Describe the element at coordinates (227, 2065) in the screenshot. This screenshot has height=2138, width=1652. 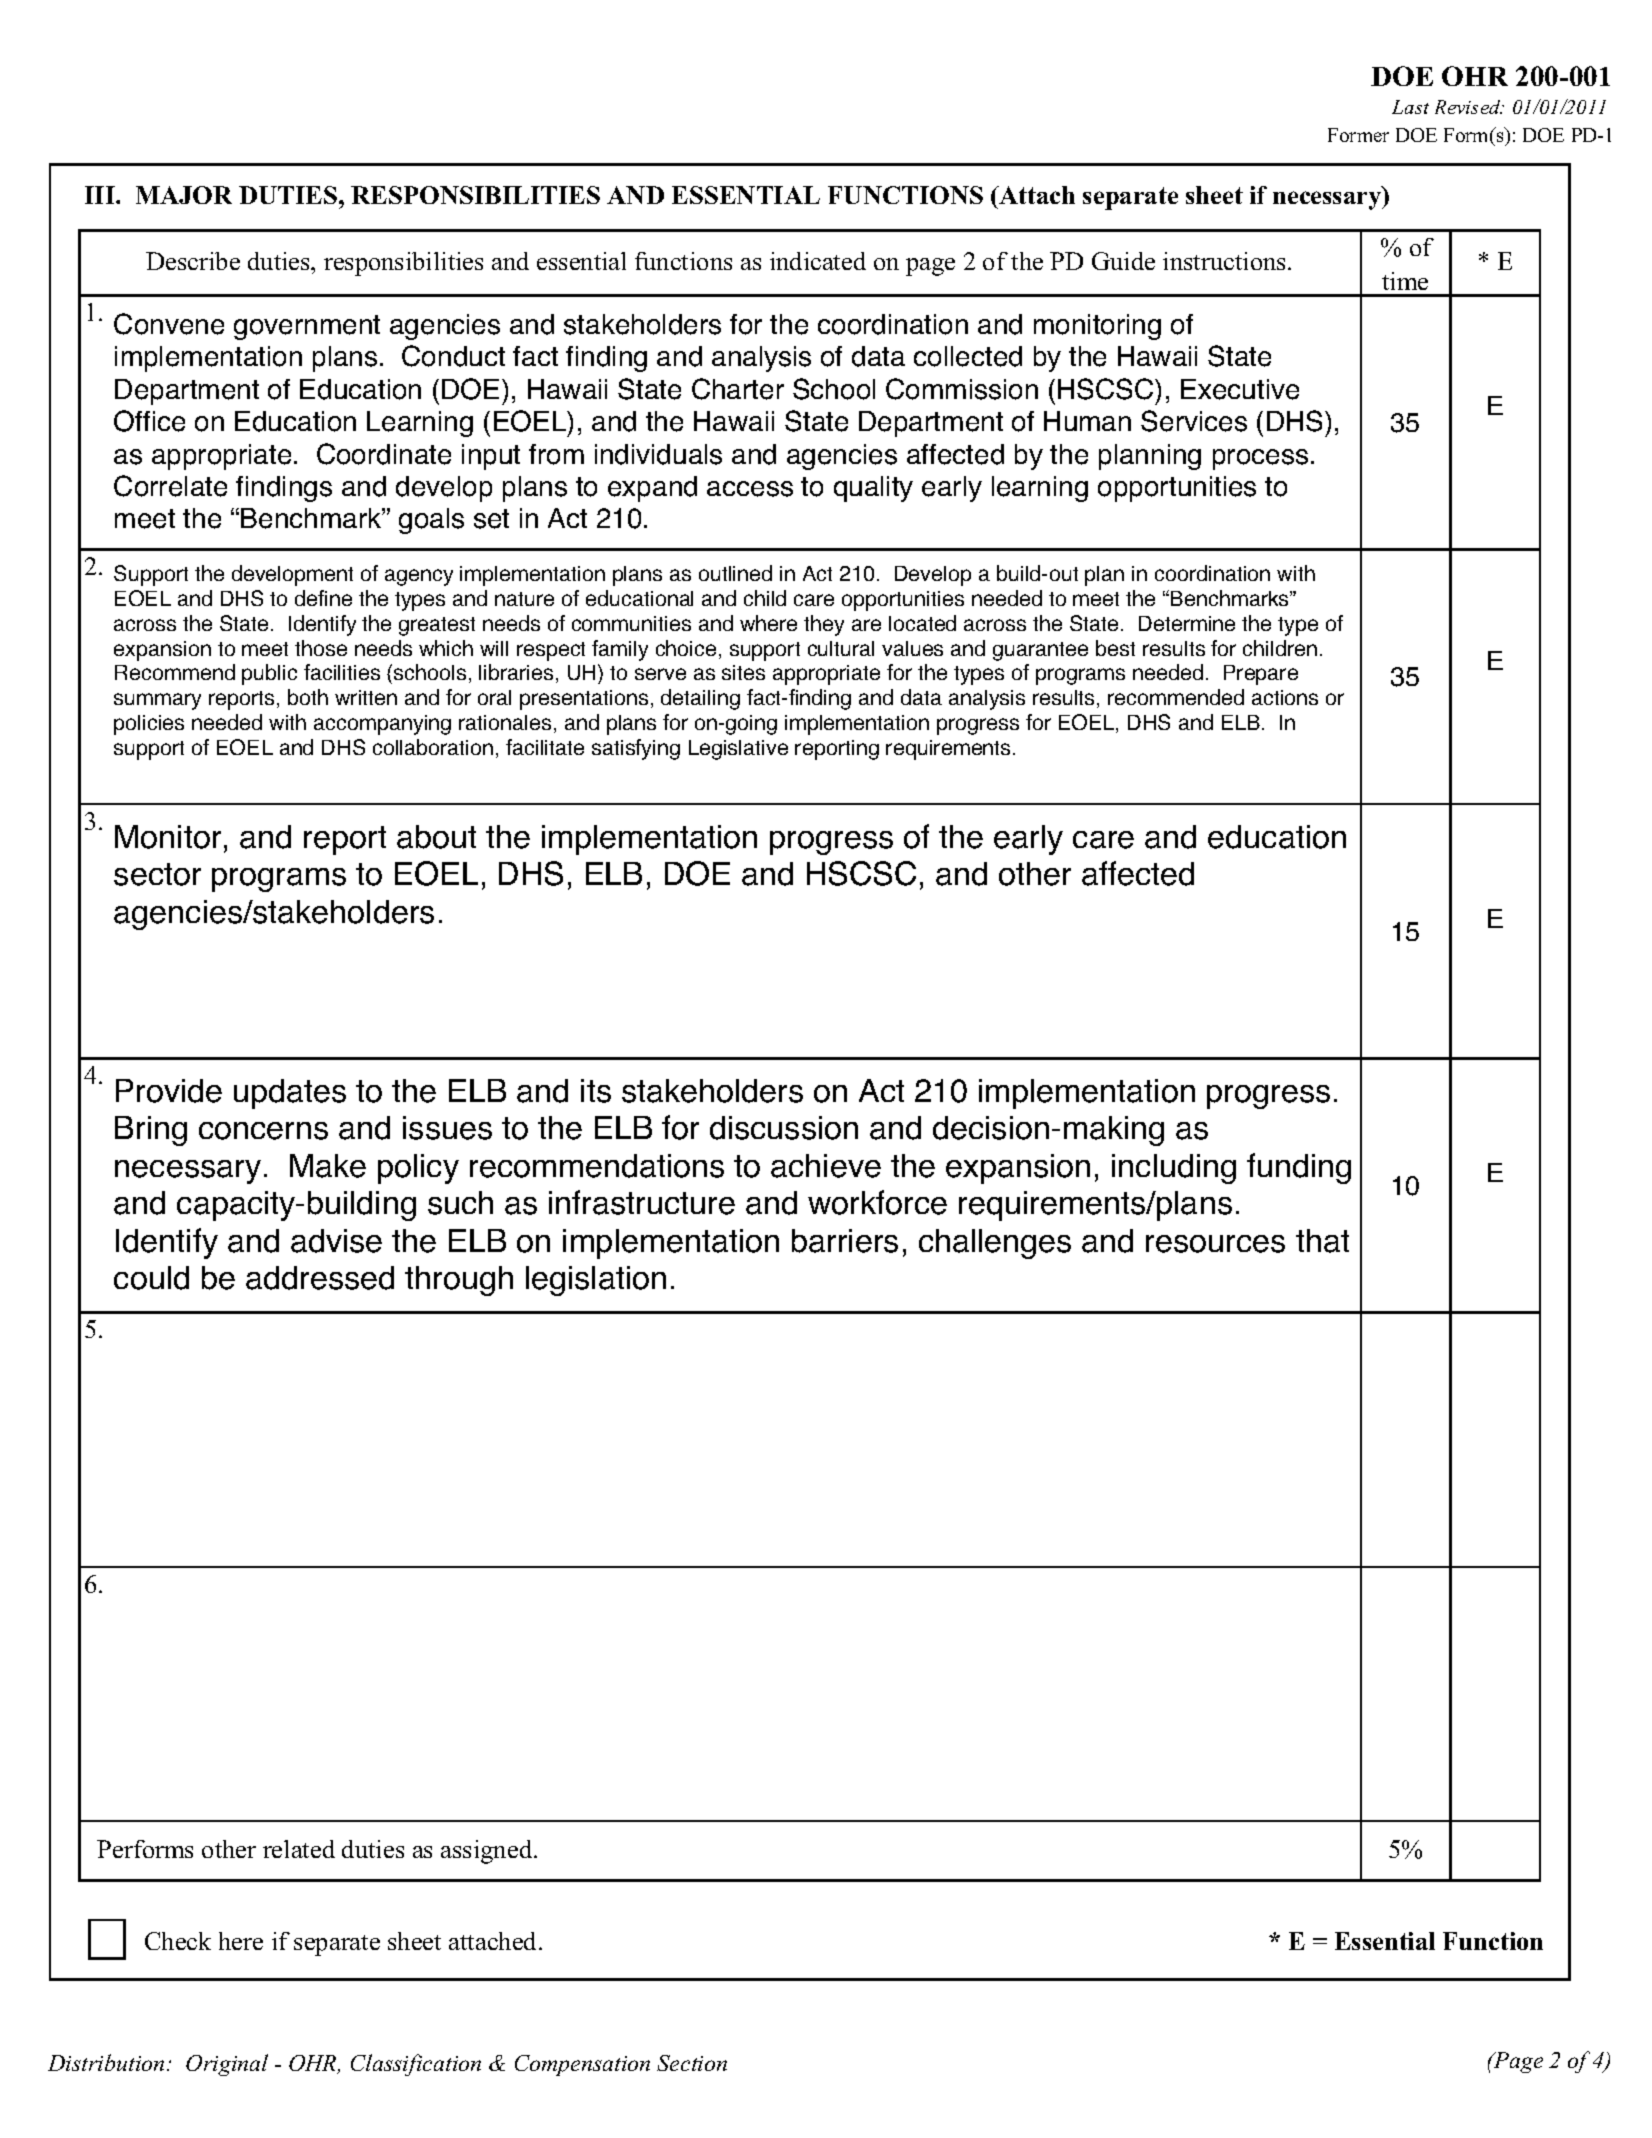
I see `Original` at that location.
